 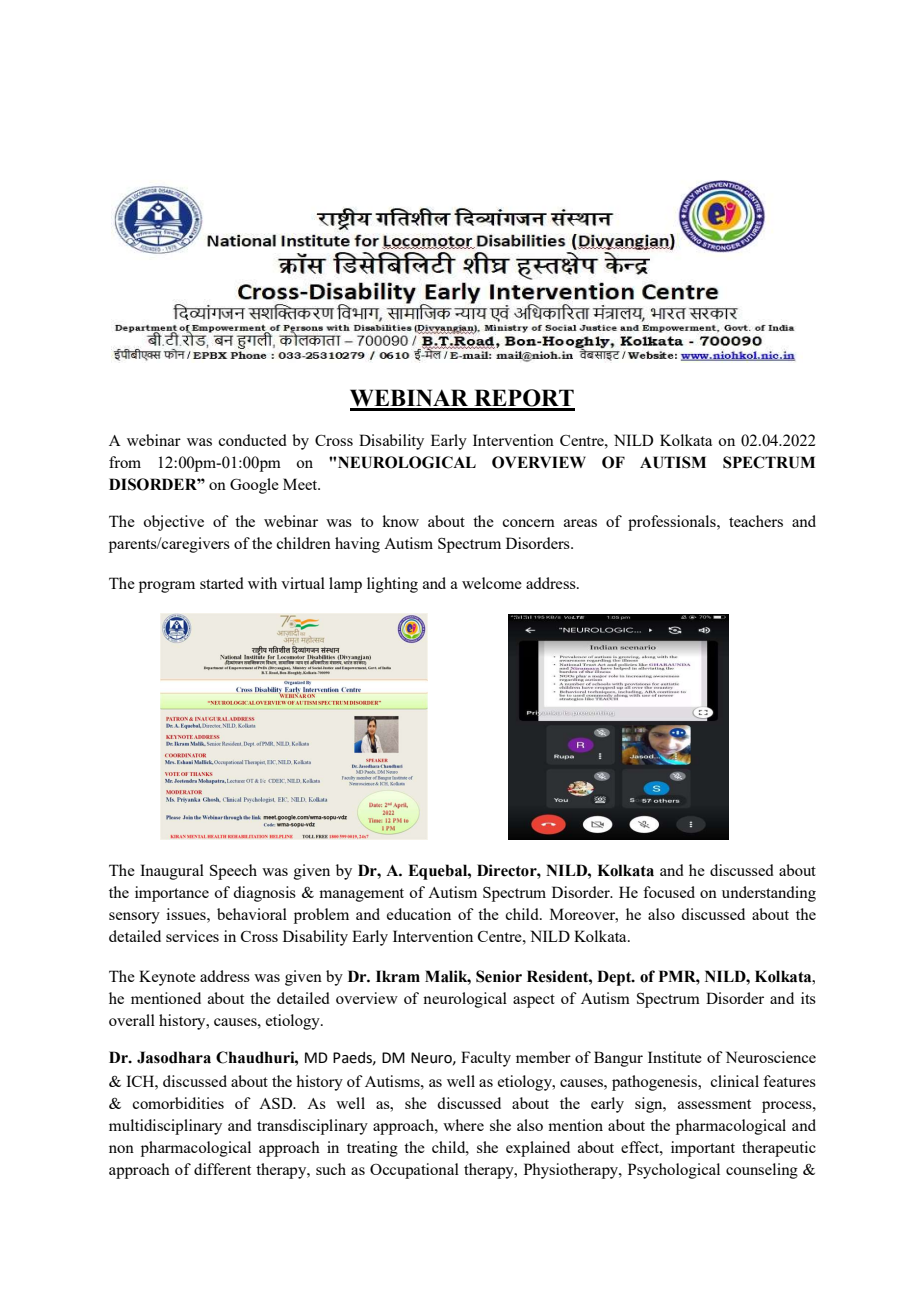 What do you see at coordinates (252, 440) in the screenshot?
I see `conducted` at bounding box center [252, 440].
